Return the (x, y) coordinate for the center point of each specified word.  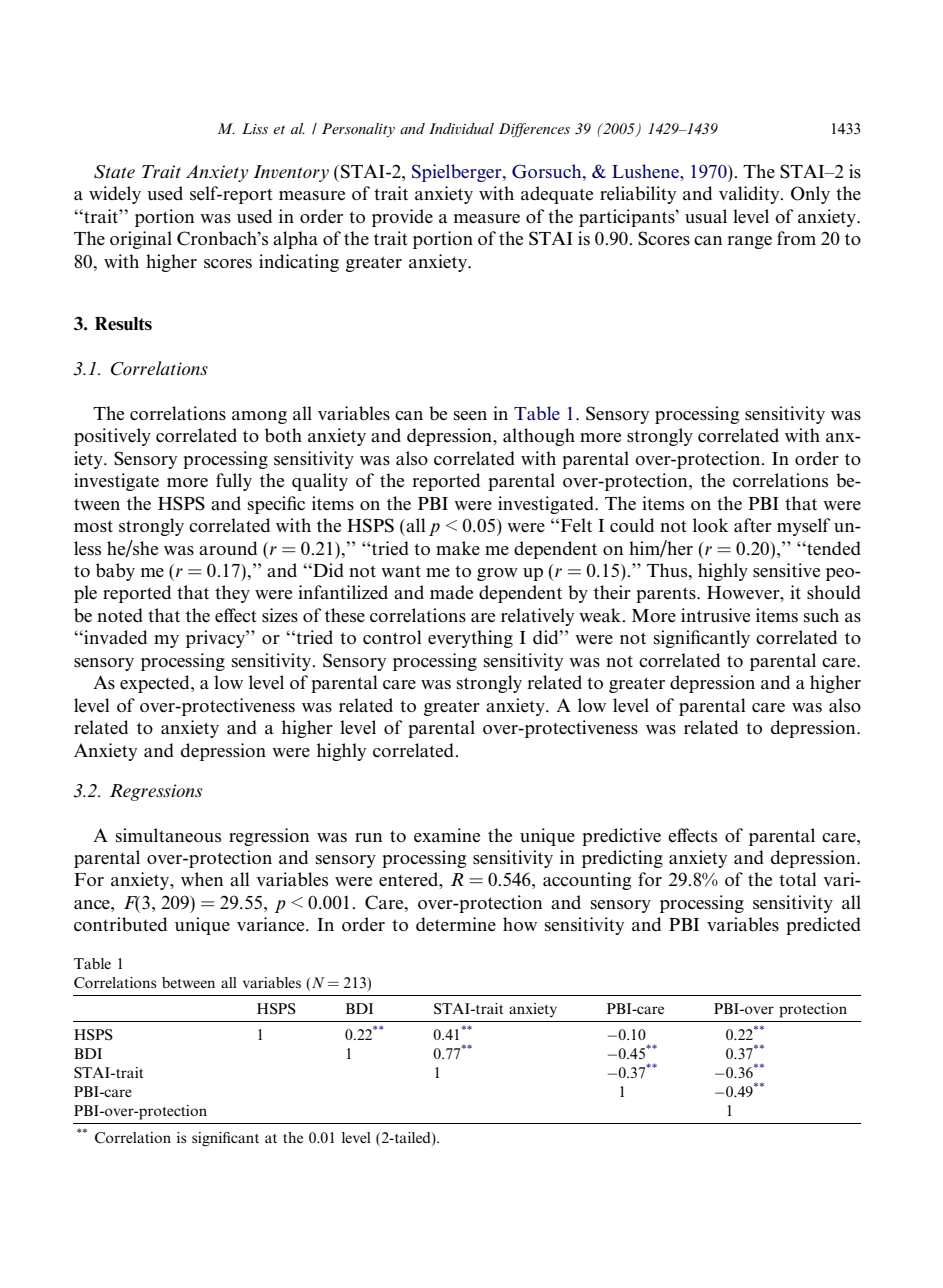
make (458, 548)
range (749, 242)
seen (470, 416)
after (753, 525)
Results (123, 324)
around (228, 548)
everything (470, 639)
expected (156, 684)
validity (750, 195)
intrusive (715, 615)
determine (456, 924)
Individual (461, 128)
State (114, 172)
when (202, 879)
